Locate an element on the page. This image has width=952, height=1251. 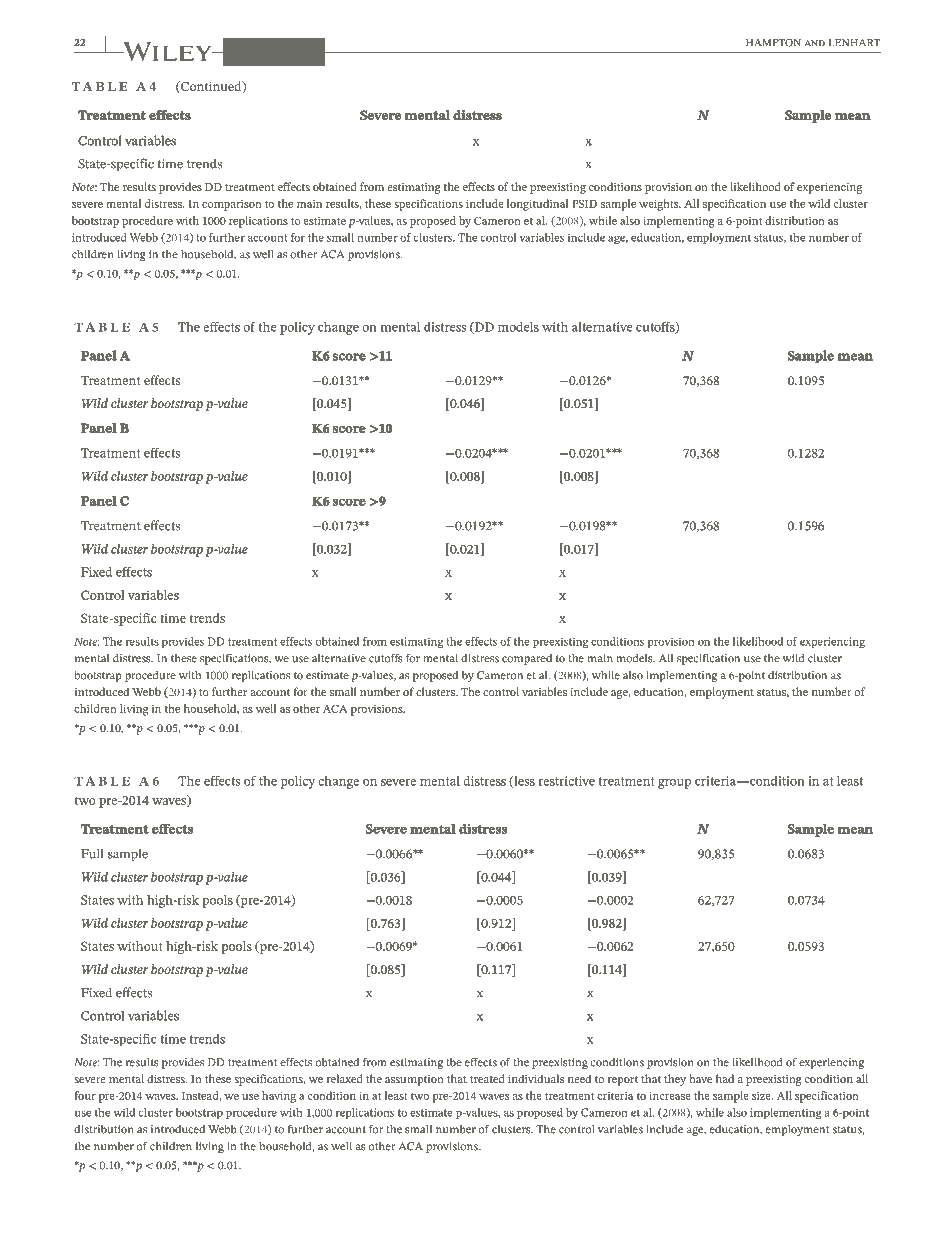
group is located at coordinates (674, 784).
